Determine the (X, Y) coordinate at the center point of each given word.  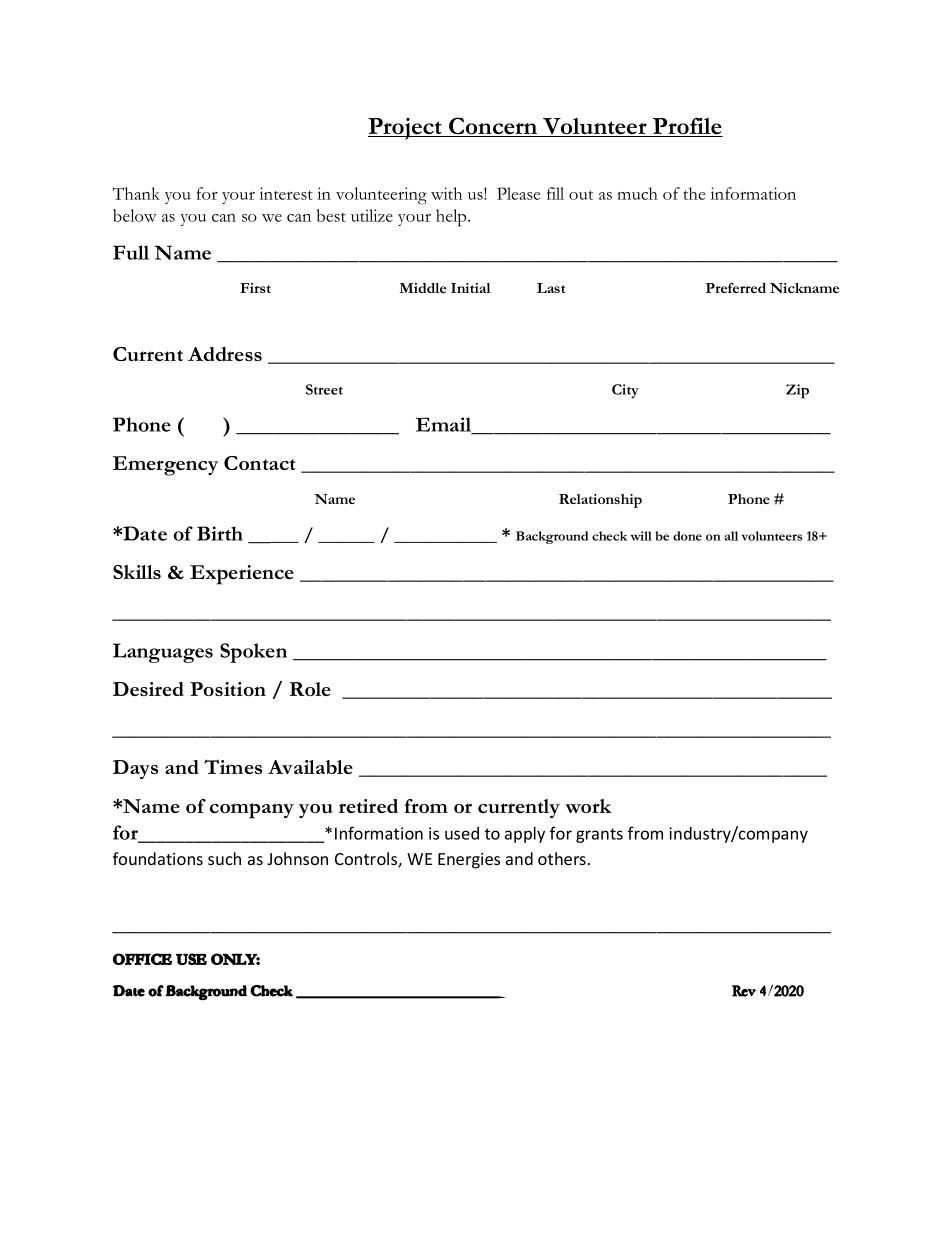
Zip (797, 391)
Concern (493, 127)
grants (599, 835)
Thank (136, 193)
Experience (242, 575)
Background (552, 537)
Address (225, 354)
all (731, 536)
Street (324, 389)
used (462, 833)
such (224, 858)
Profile (687, 127)
